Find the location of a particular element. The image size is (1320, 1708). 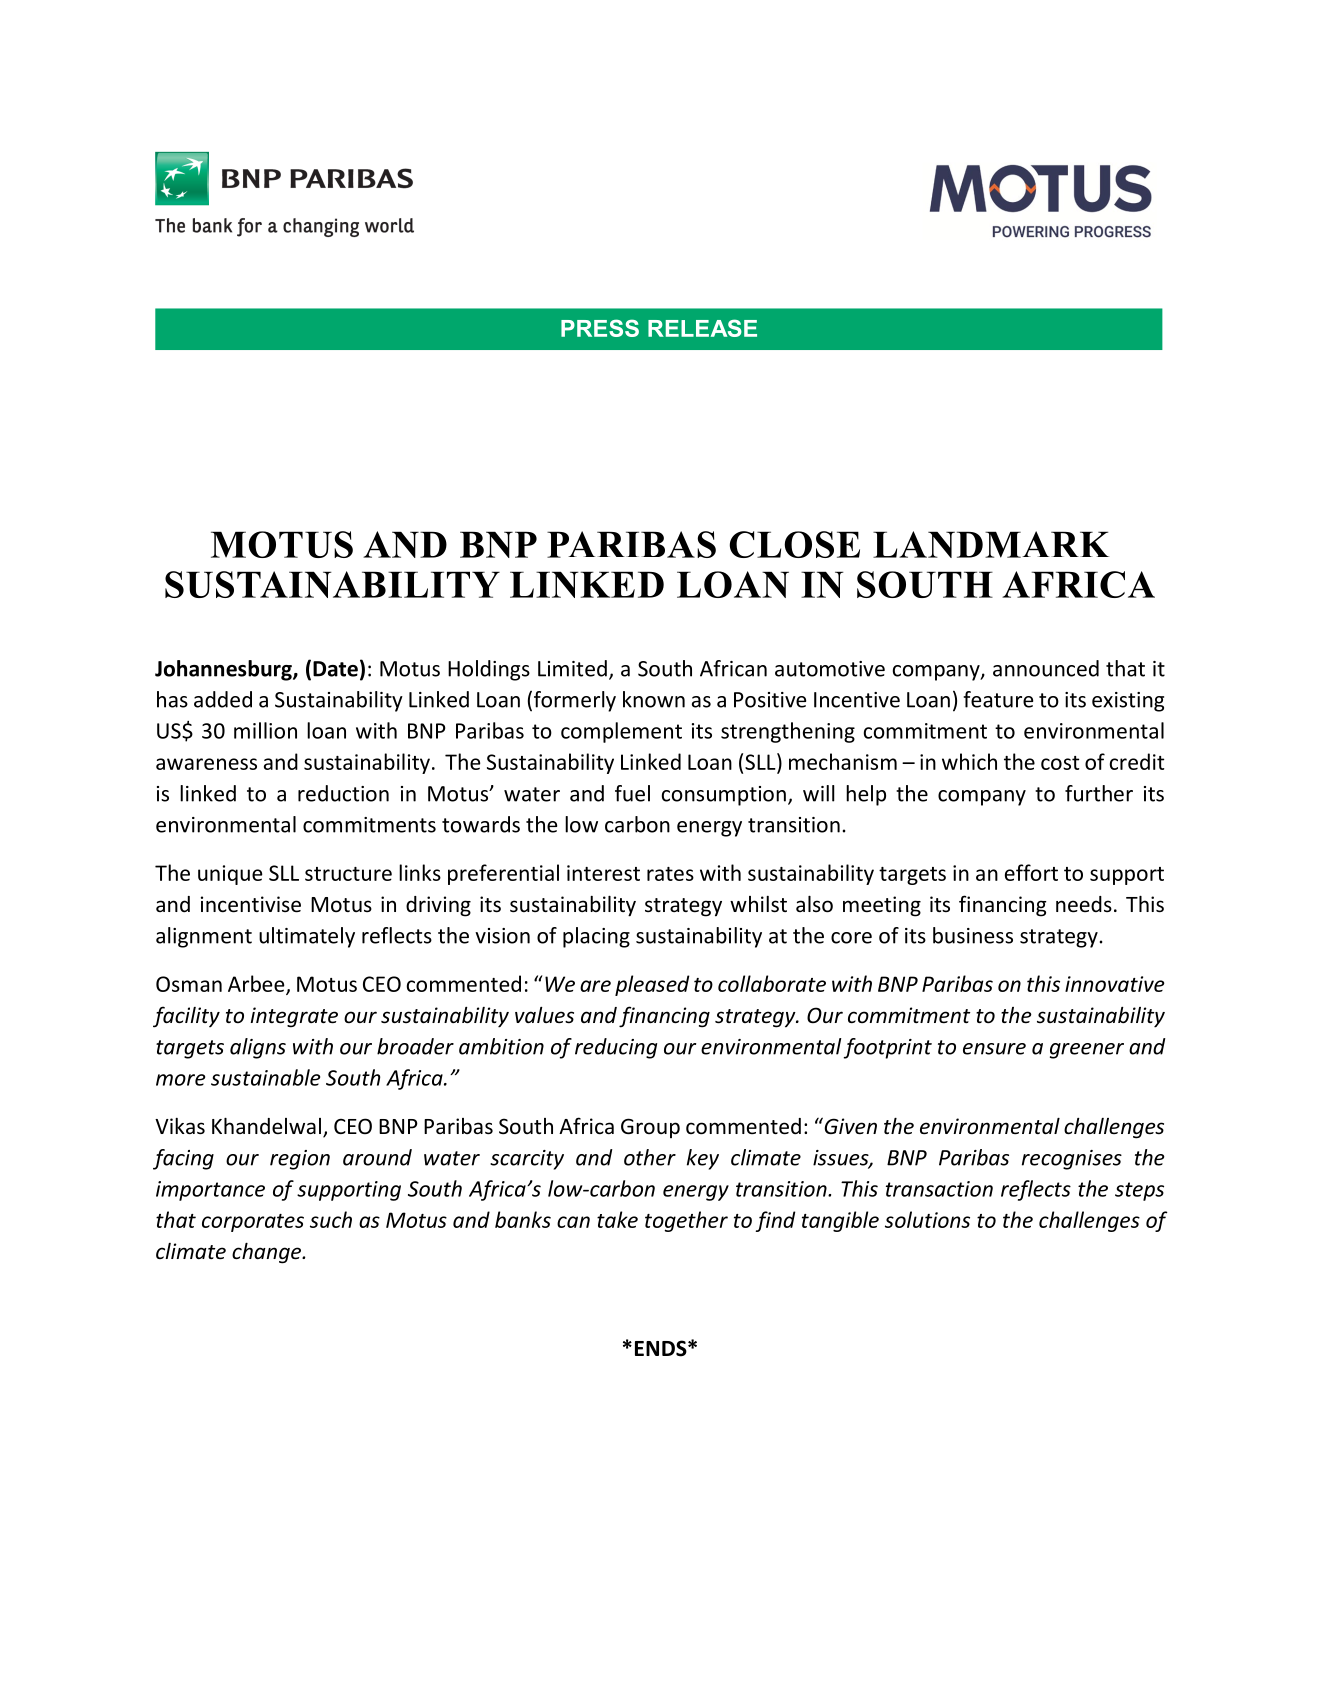

needs is located at coordinates (1084, 904).
